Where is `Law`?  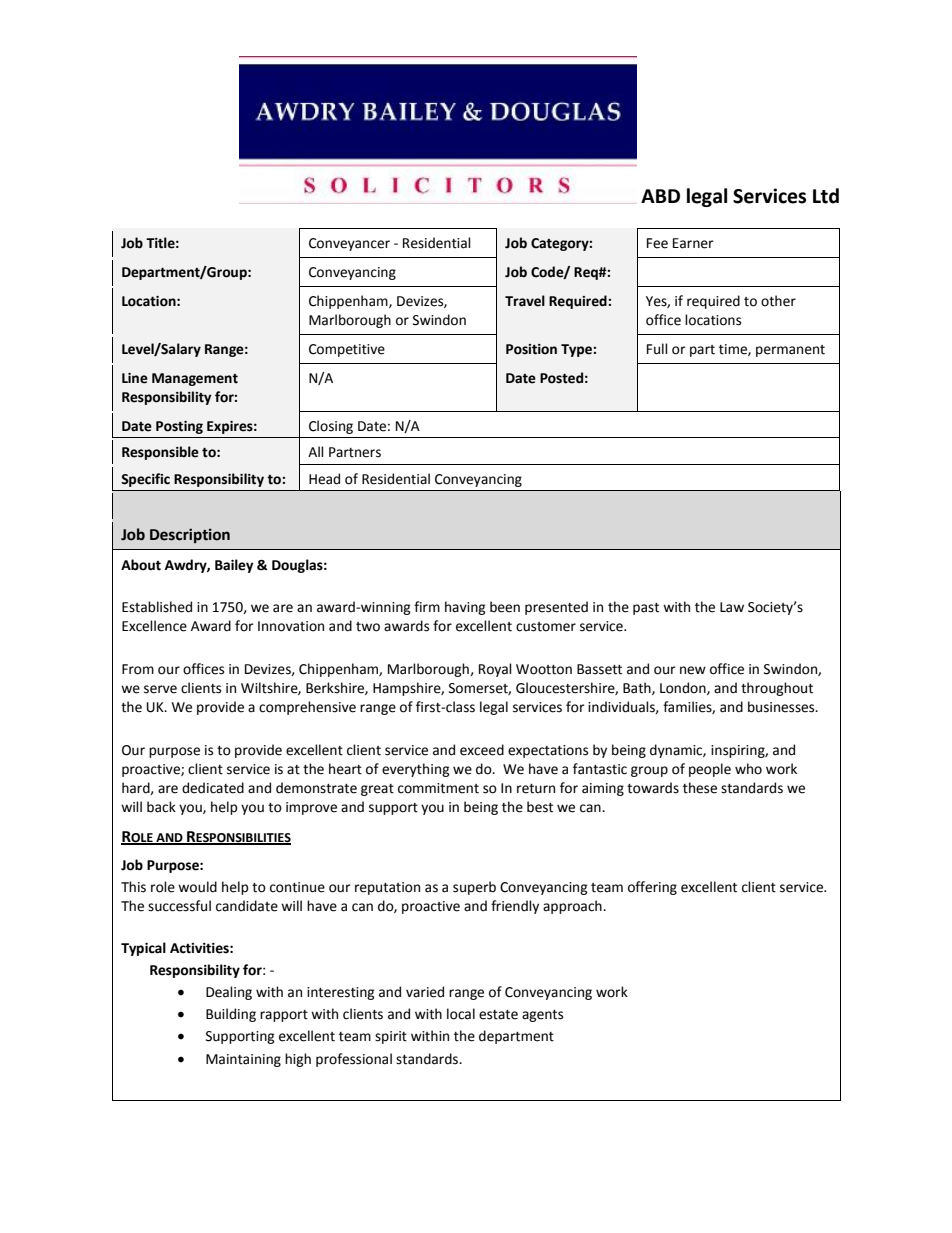 Law is located at coordinates (732, 607).
